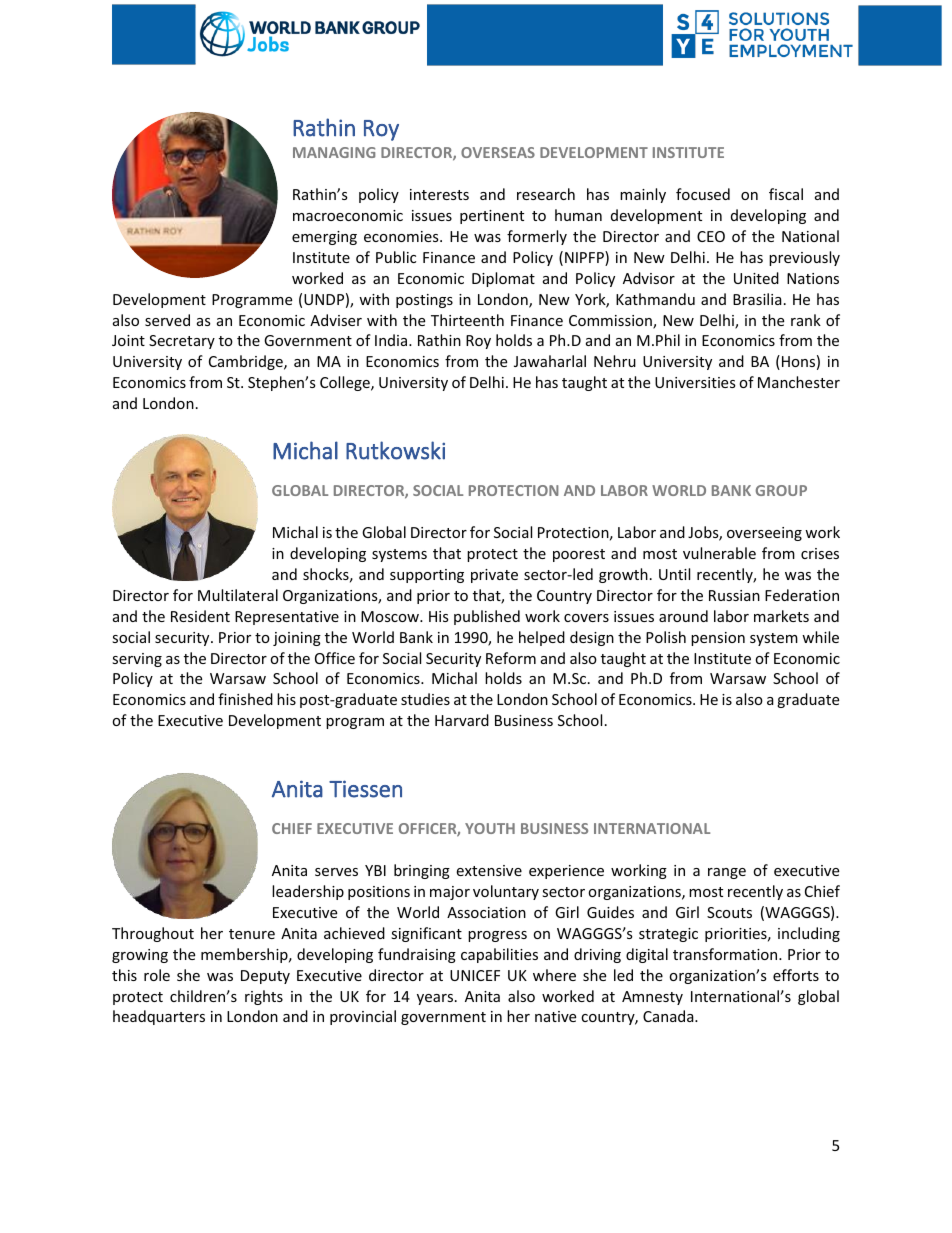  I want to click on transformation, so click(726, 954).
